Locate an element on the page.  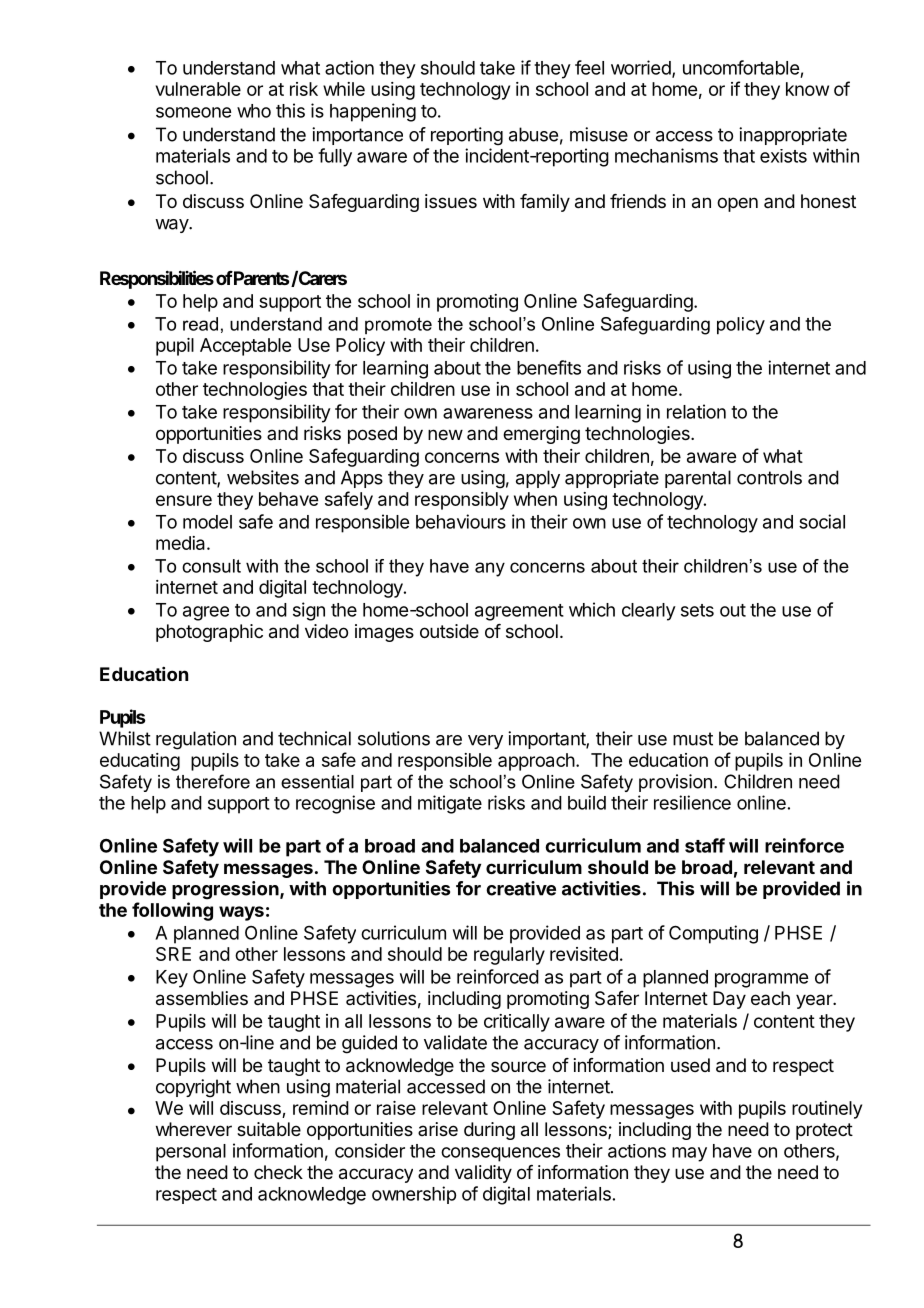
abuse is located at coordinates (533, 134).
